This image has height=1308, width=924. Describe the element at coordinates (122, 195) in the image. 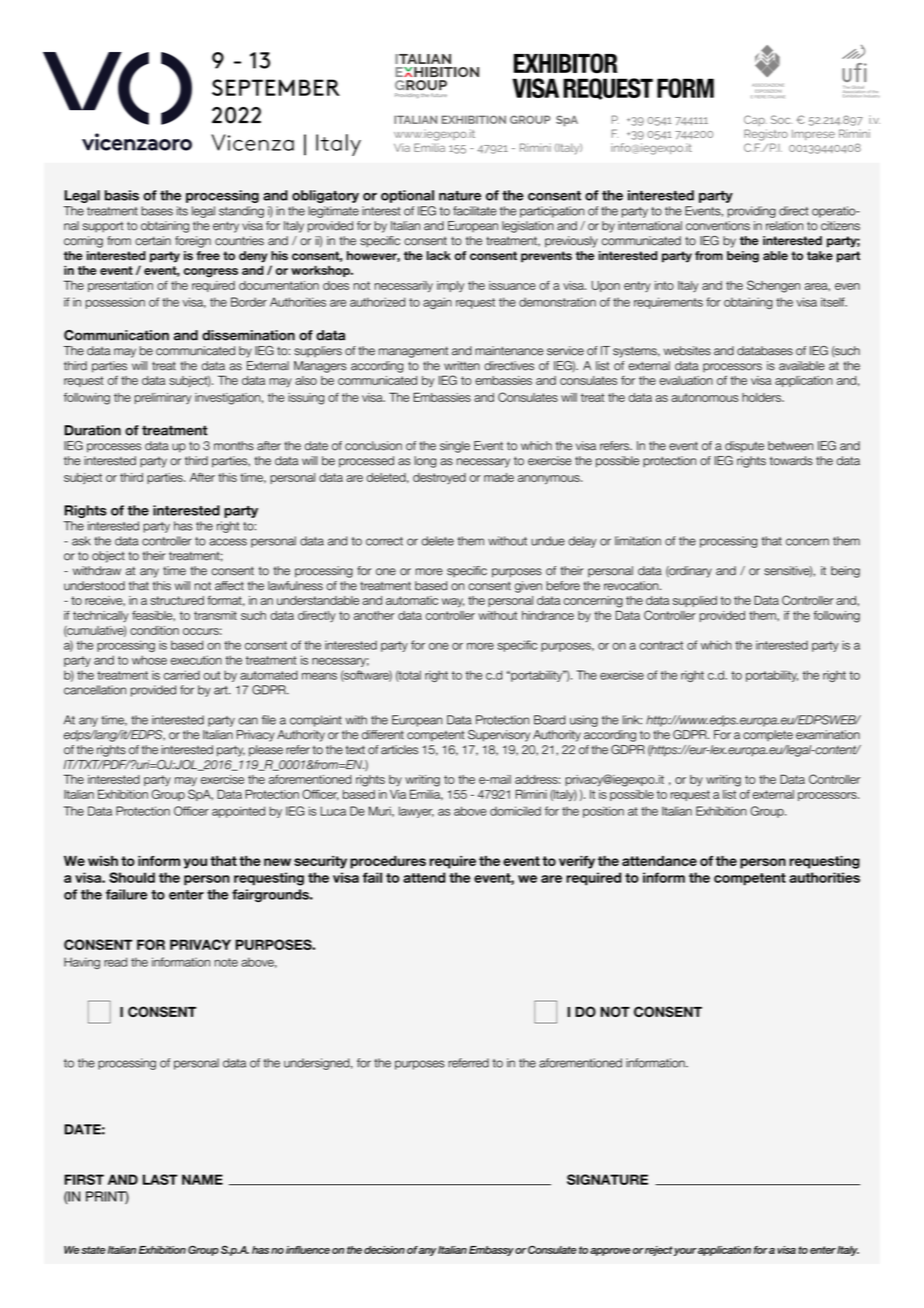

I see `basis` at that location.
